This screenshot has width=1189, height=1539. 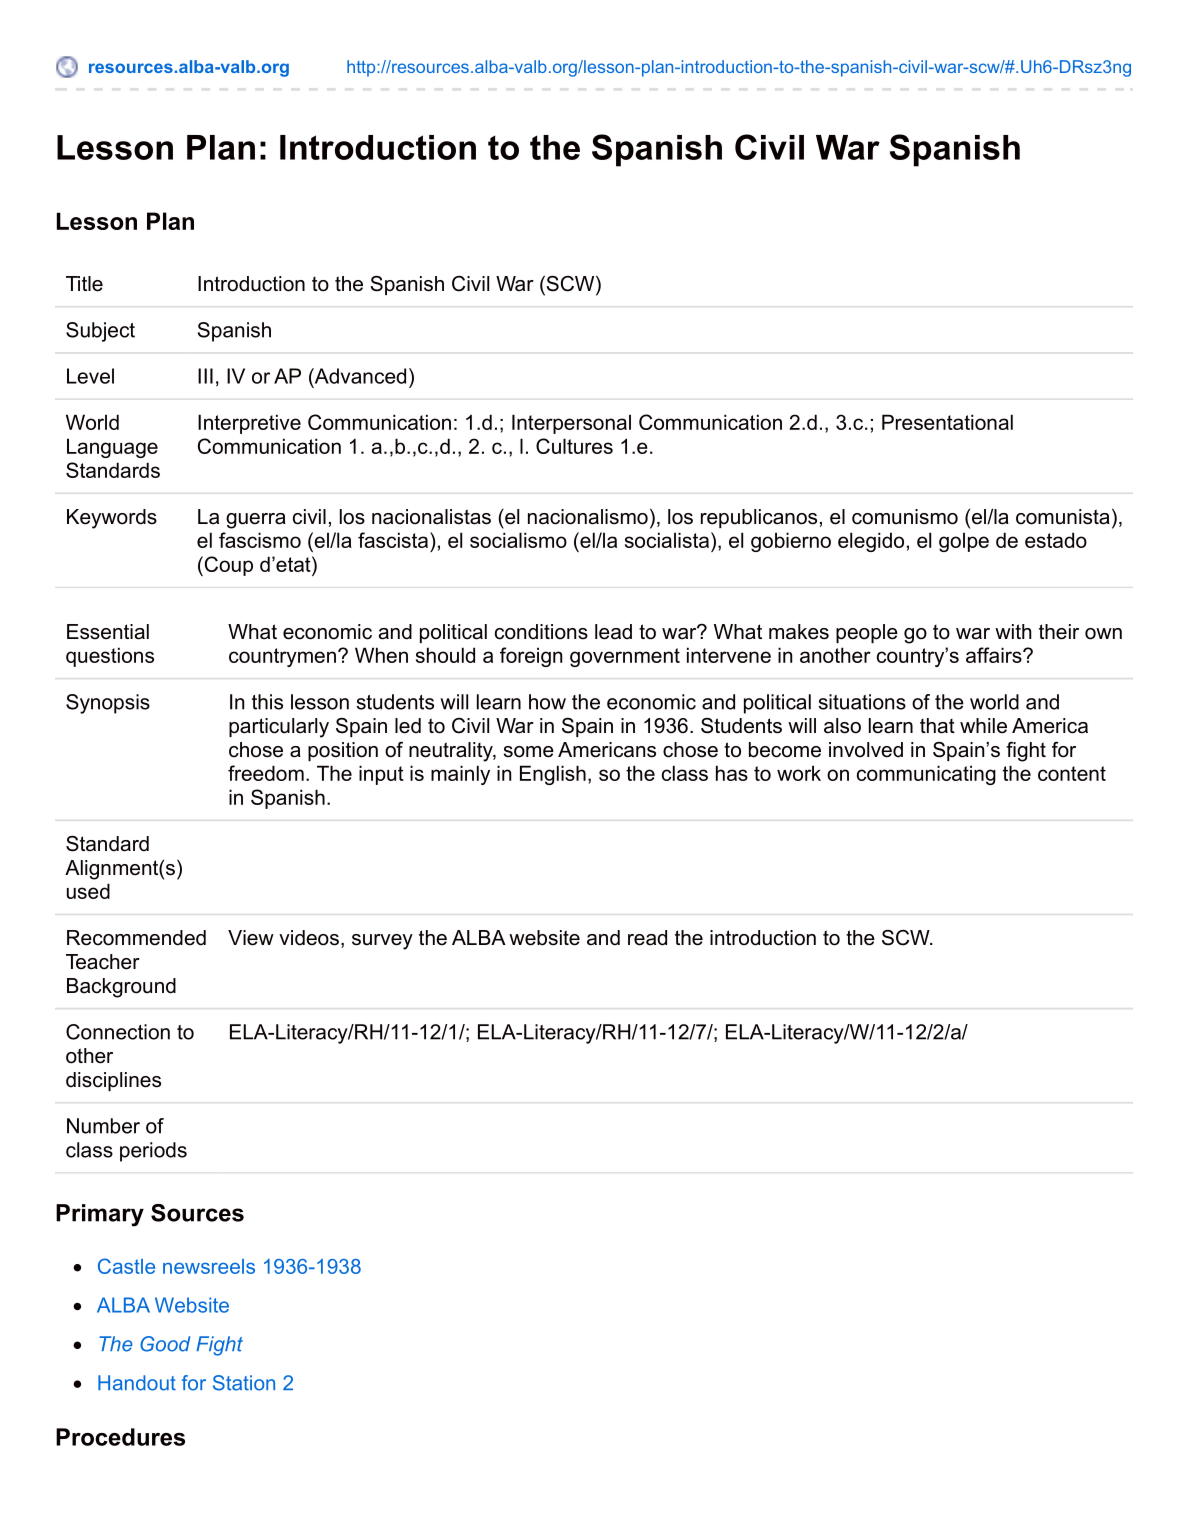 I want to click on III, so click(x=205, y=376).
